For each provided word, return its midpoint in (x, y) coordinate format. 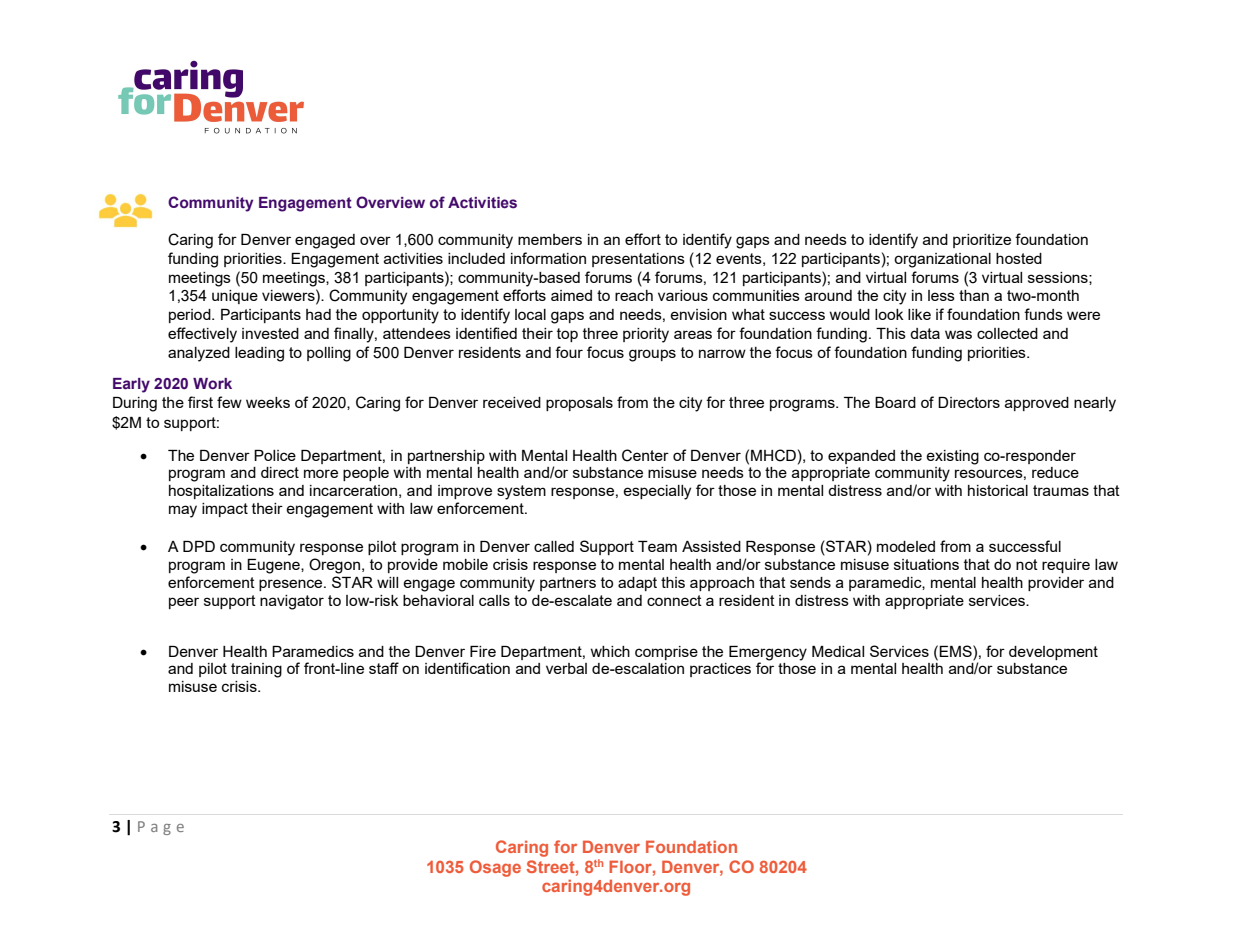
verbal (566, 668)
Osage (495, 868)
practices (720, 670)
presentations (638, 260)
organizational (942, 260)
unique (235, 297)
